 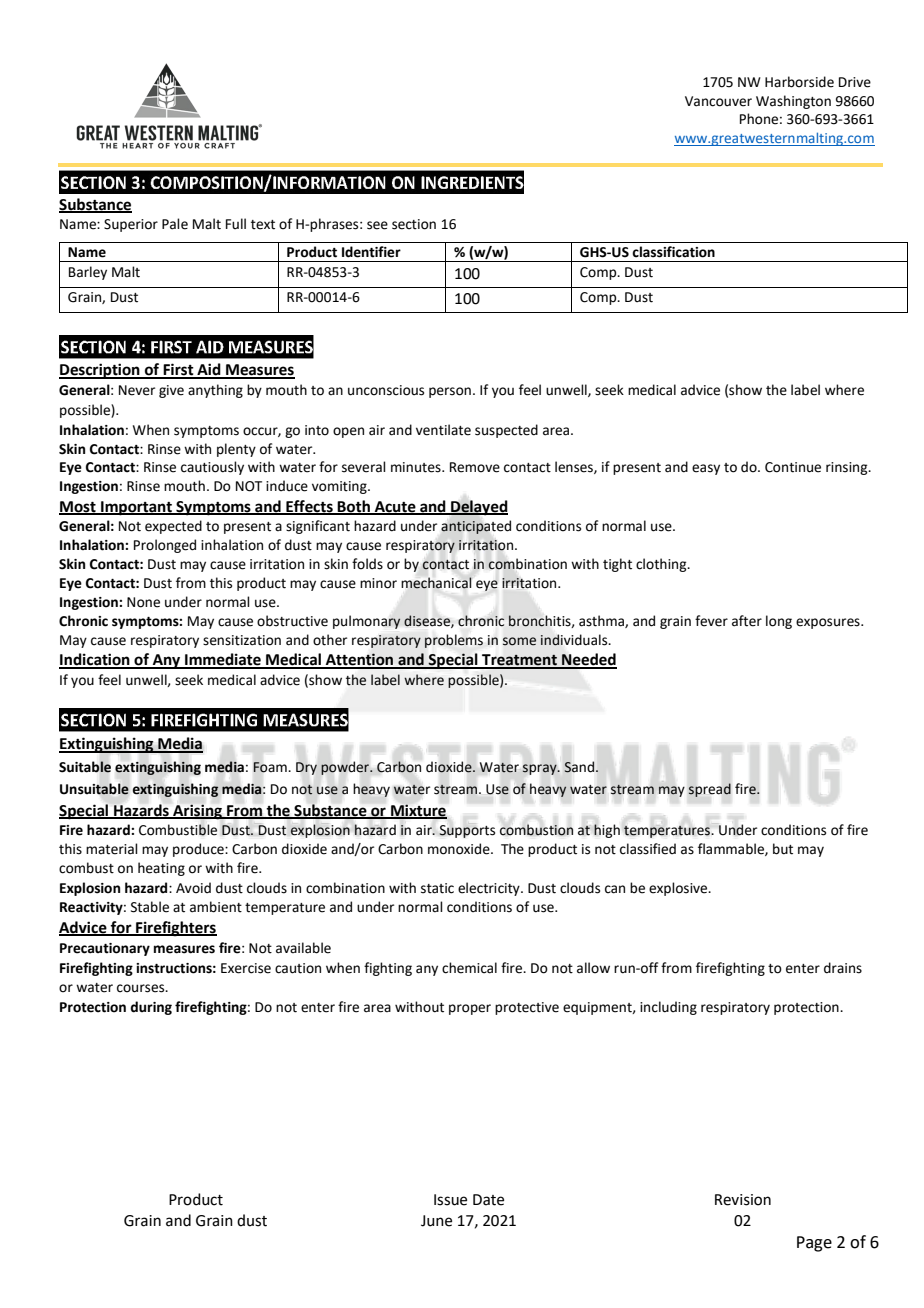 What do you see at coordinates (747, 621) in the screenshot?
I see `after` at bounding box center [747, 621].
